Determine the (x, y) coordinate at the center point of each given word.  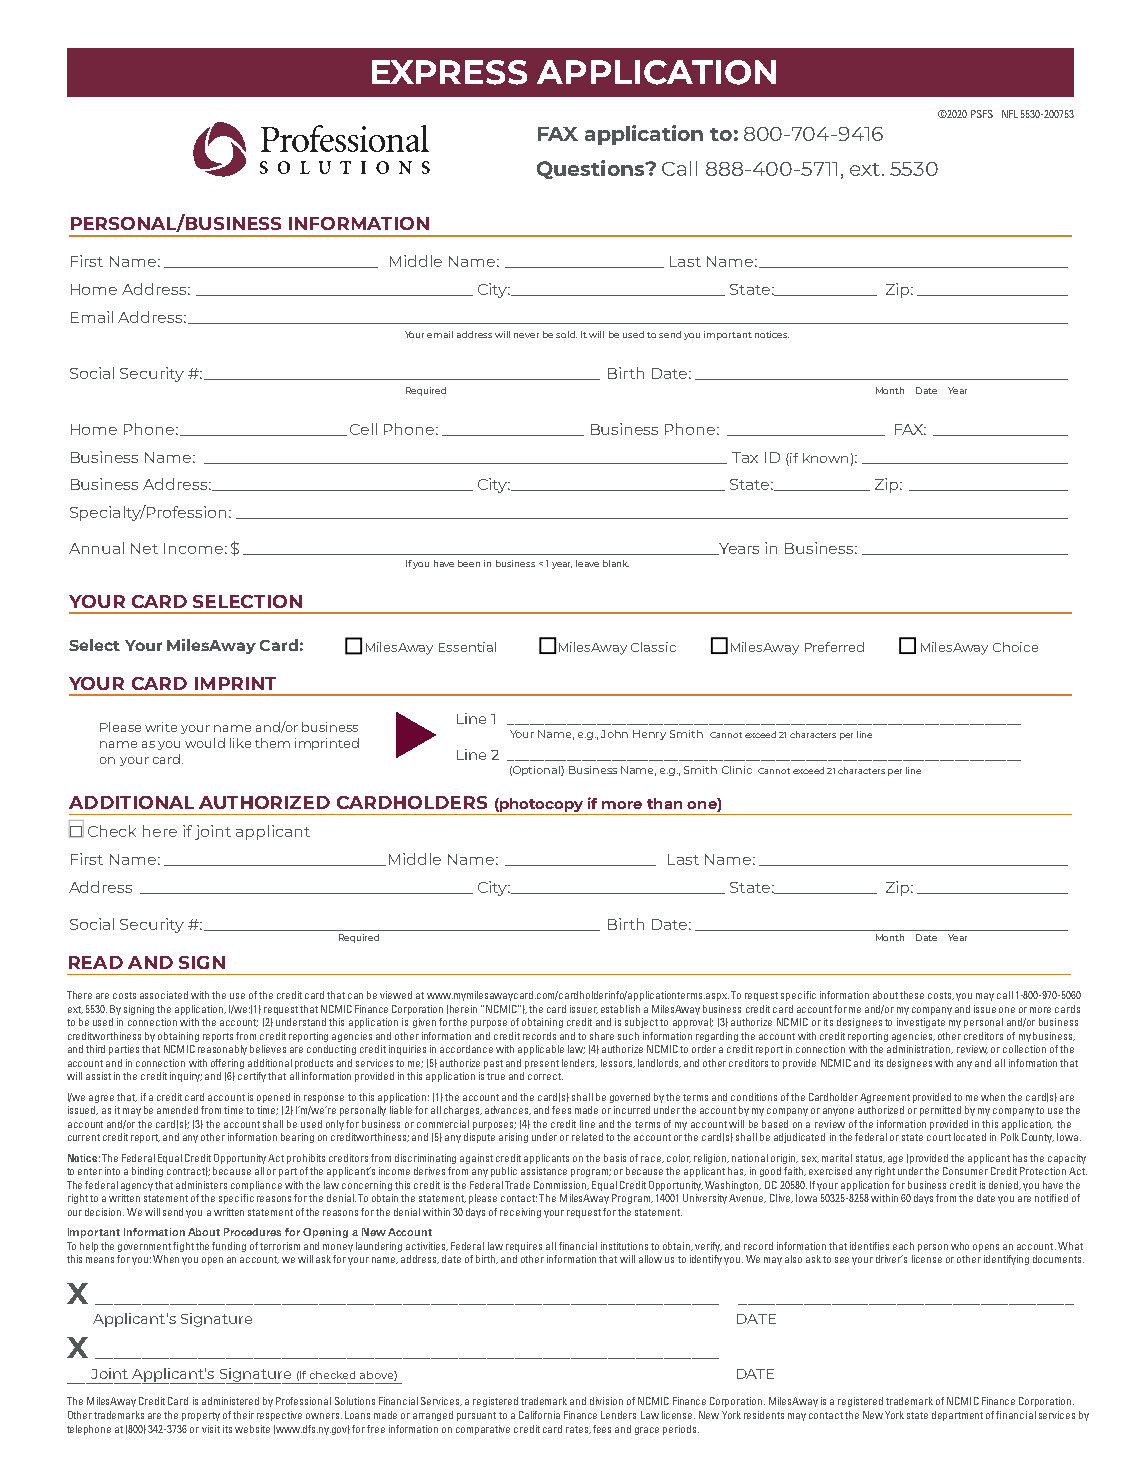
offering (227, 1064)
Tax (745, 457)
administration (920, 1049)
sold (566, 334)
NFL (1010, 114)
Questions (592, 169)
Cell (363, 429)
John (614, 734)
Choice (1015, 647)
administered (230, 1401)
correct (545, 1076)
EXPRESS (449, 72)
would (205, 743)
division (606, 1401)
